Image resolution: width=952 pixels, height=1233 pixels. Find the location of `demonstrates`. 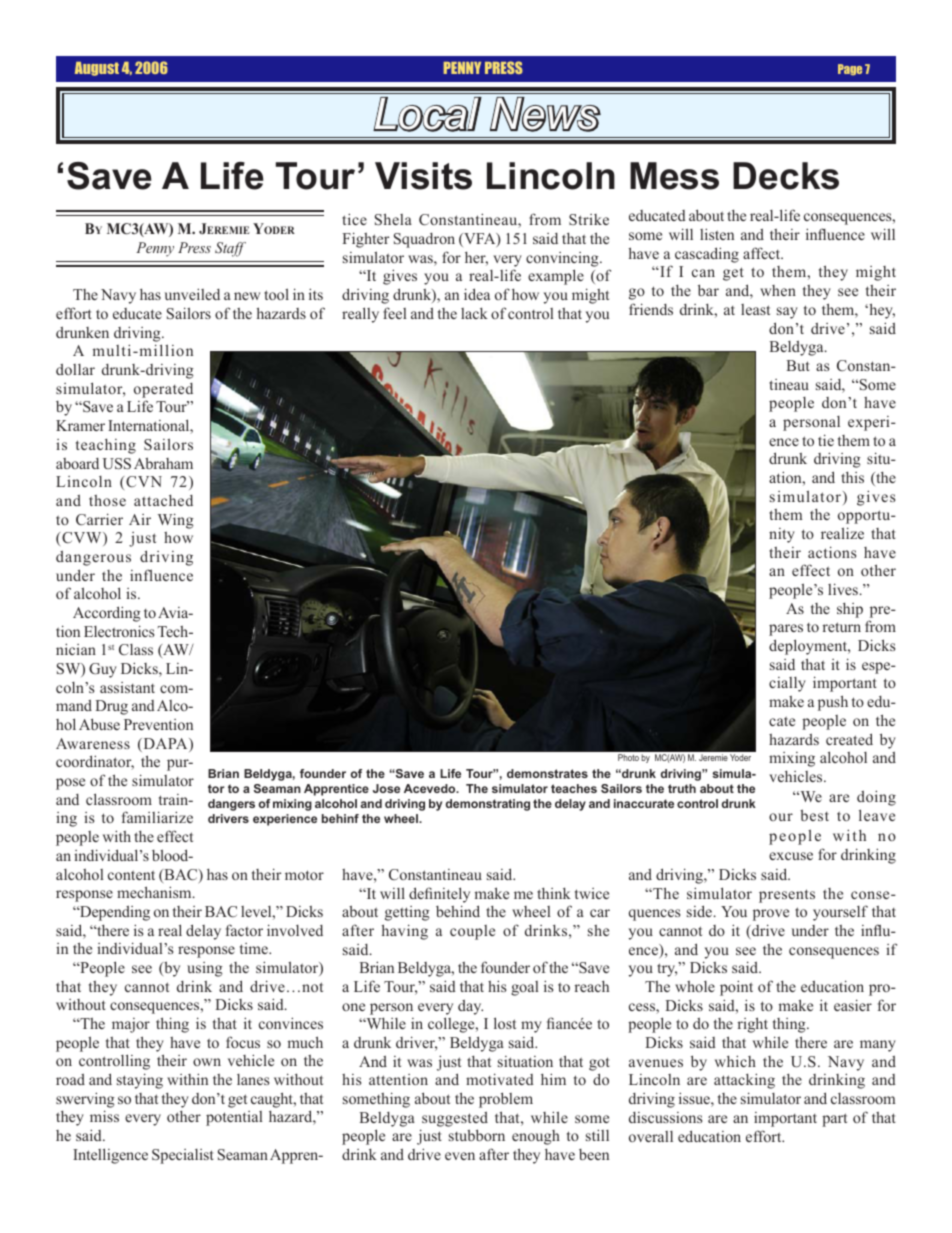

demonstrates is located at coordinates (547, 773).
